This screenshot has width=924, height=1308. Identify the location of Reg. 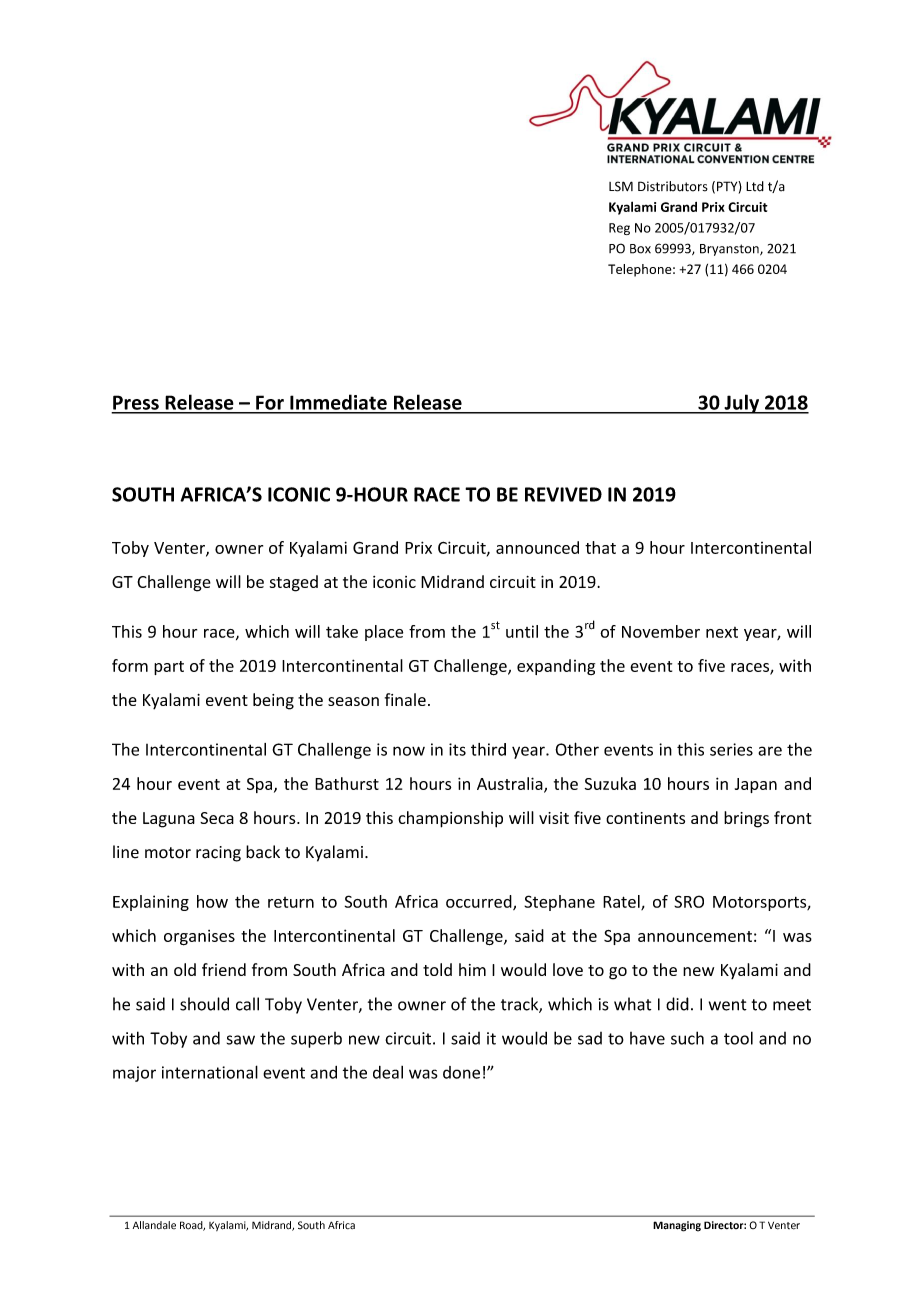
(619, 229).
